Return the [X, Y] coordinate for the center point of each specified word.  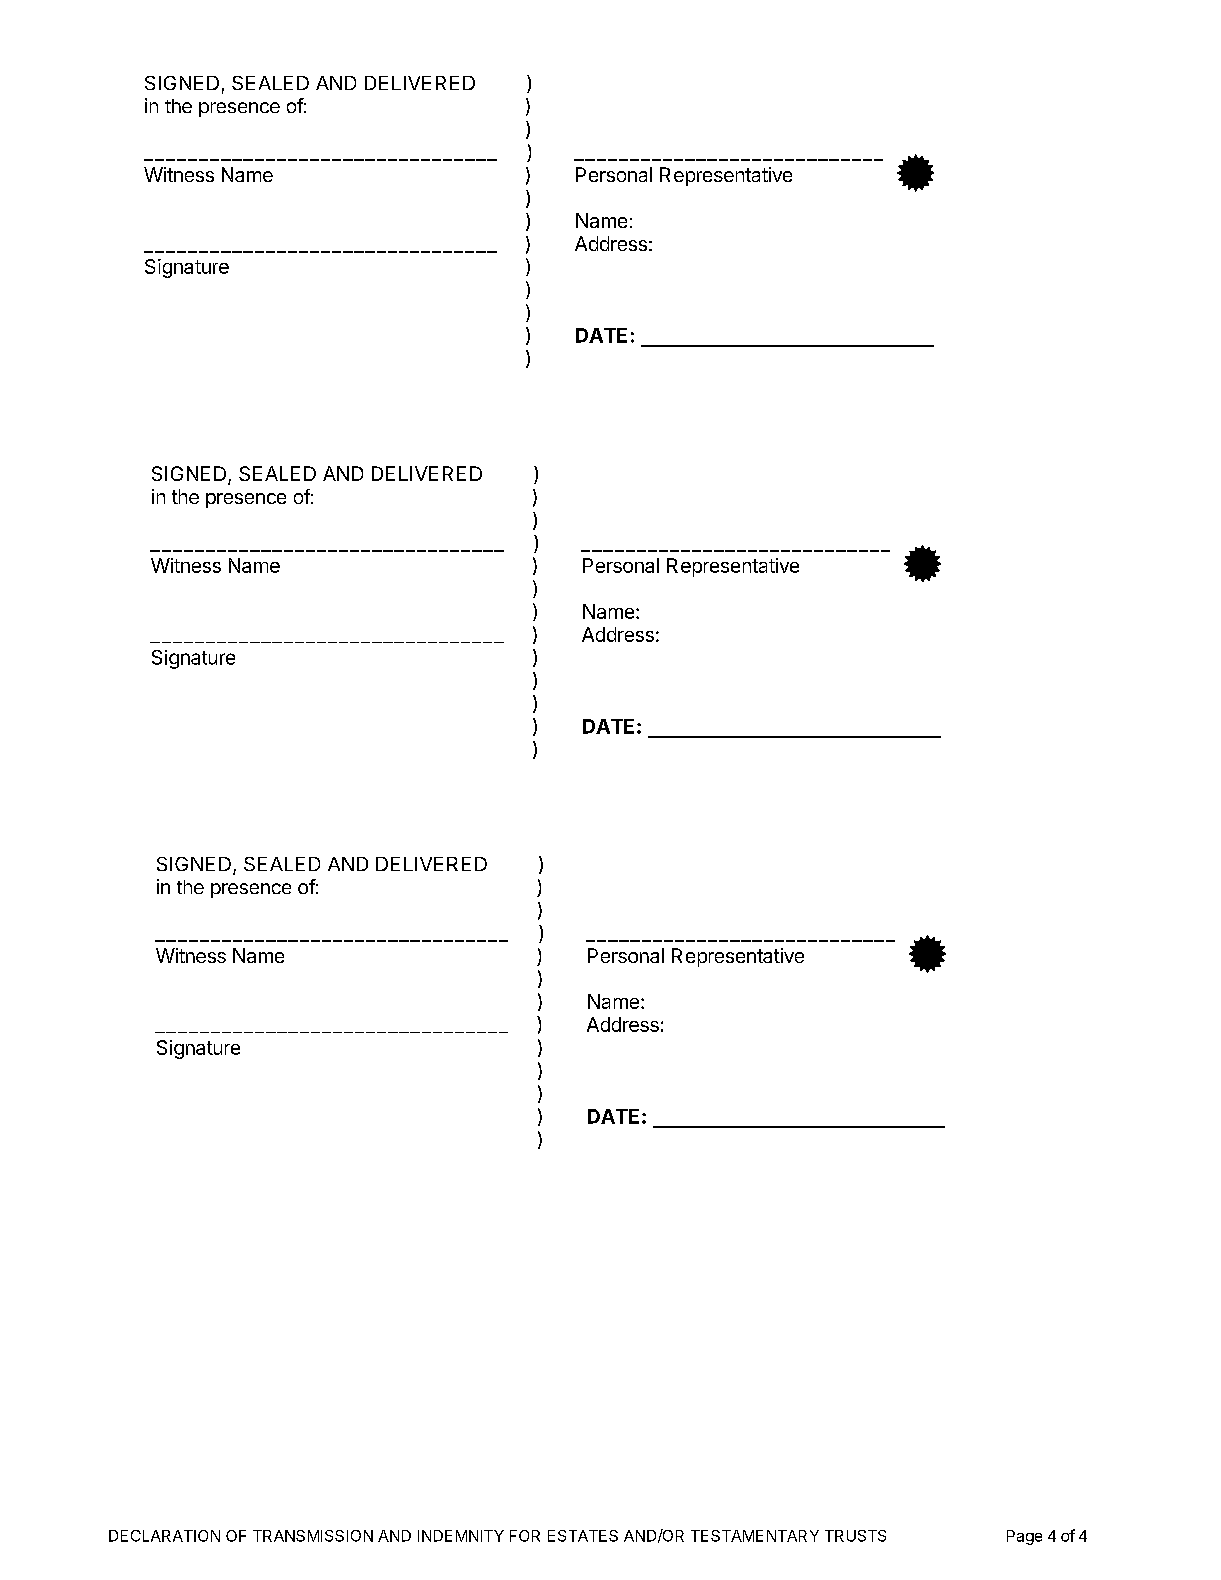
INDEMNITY [461, 1536]
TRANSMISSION [313, 1536]
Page [1024, 1537]
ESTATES [583, 1536]
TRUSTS [855, 1536]
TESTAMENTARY [755, 1536]
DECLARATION [164, 1536]
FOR [525, 1536]
